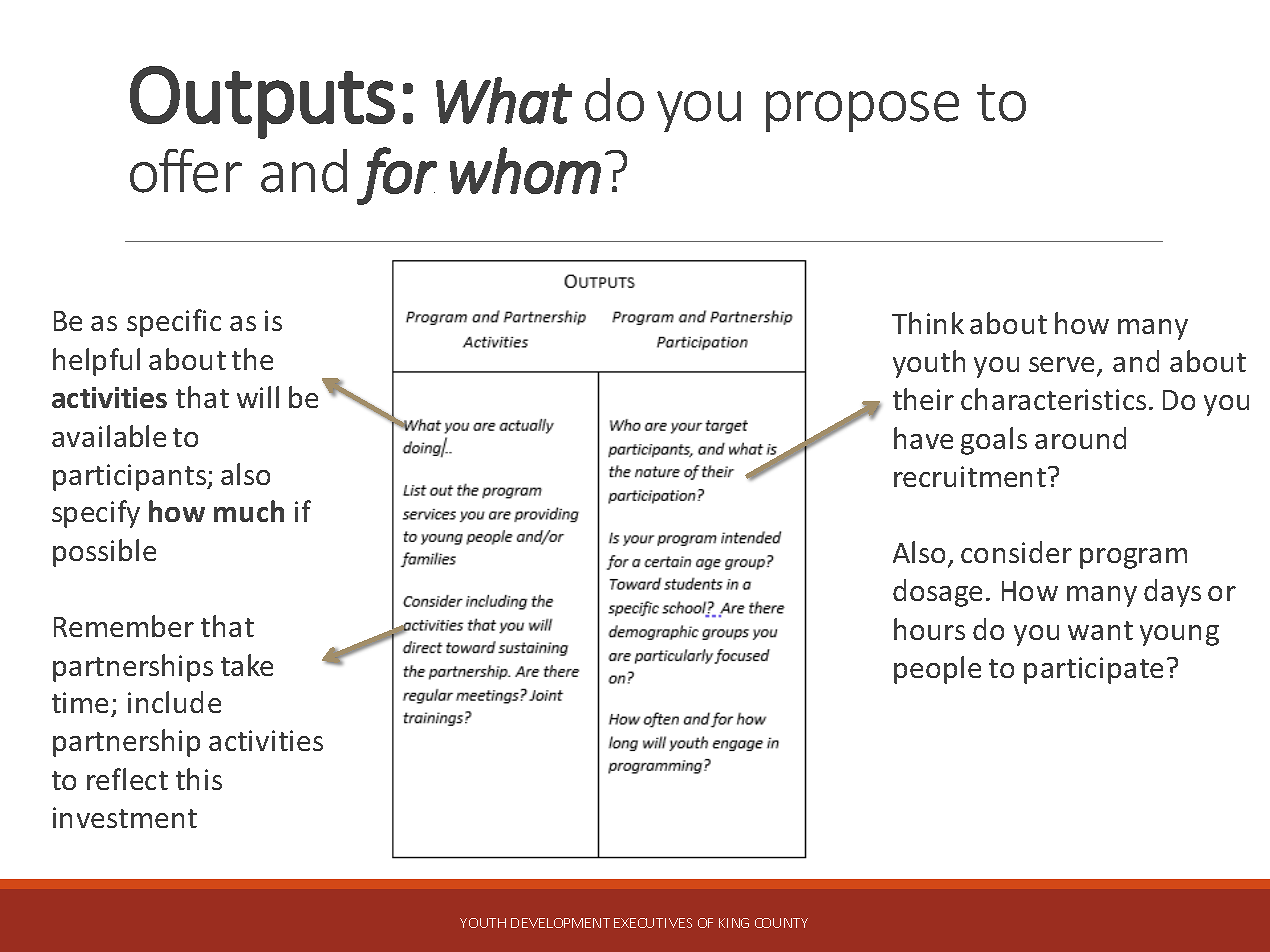  What do you see at coordinates (247, 665) in the screenshot?
I see `take` at bounding box center [247, 665].
